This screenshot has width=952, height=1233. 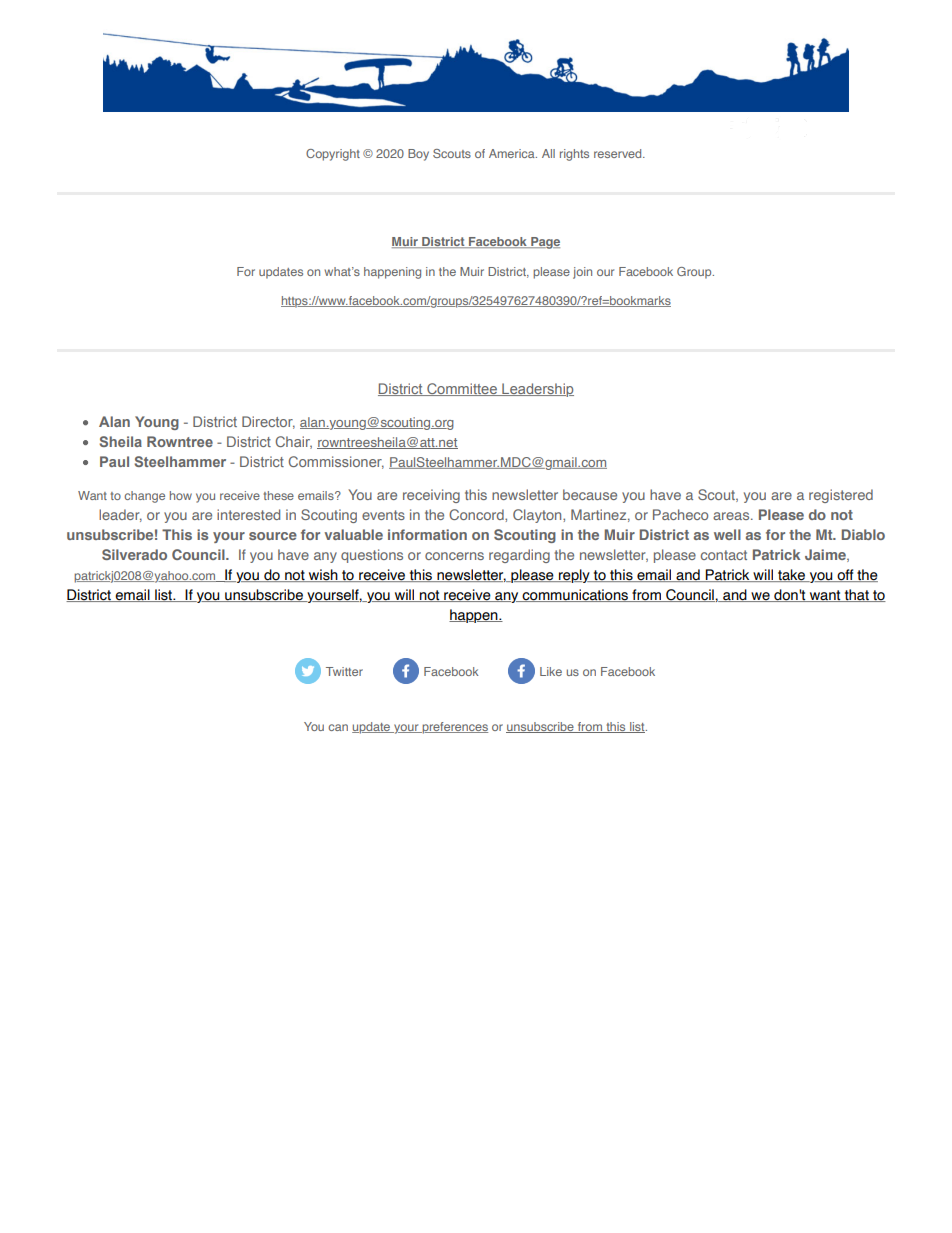 What do you see at coordinates (268, 422) in the screenshot?
I see `Director` at bounding box center [268, 422].
